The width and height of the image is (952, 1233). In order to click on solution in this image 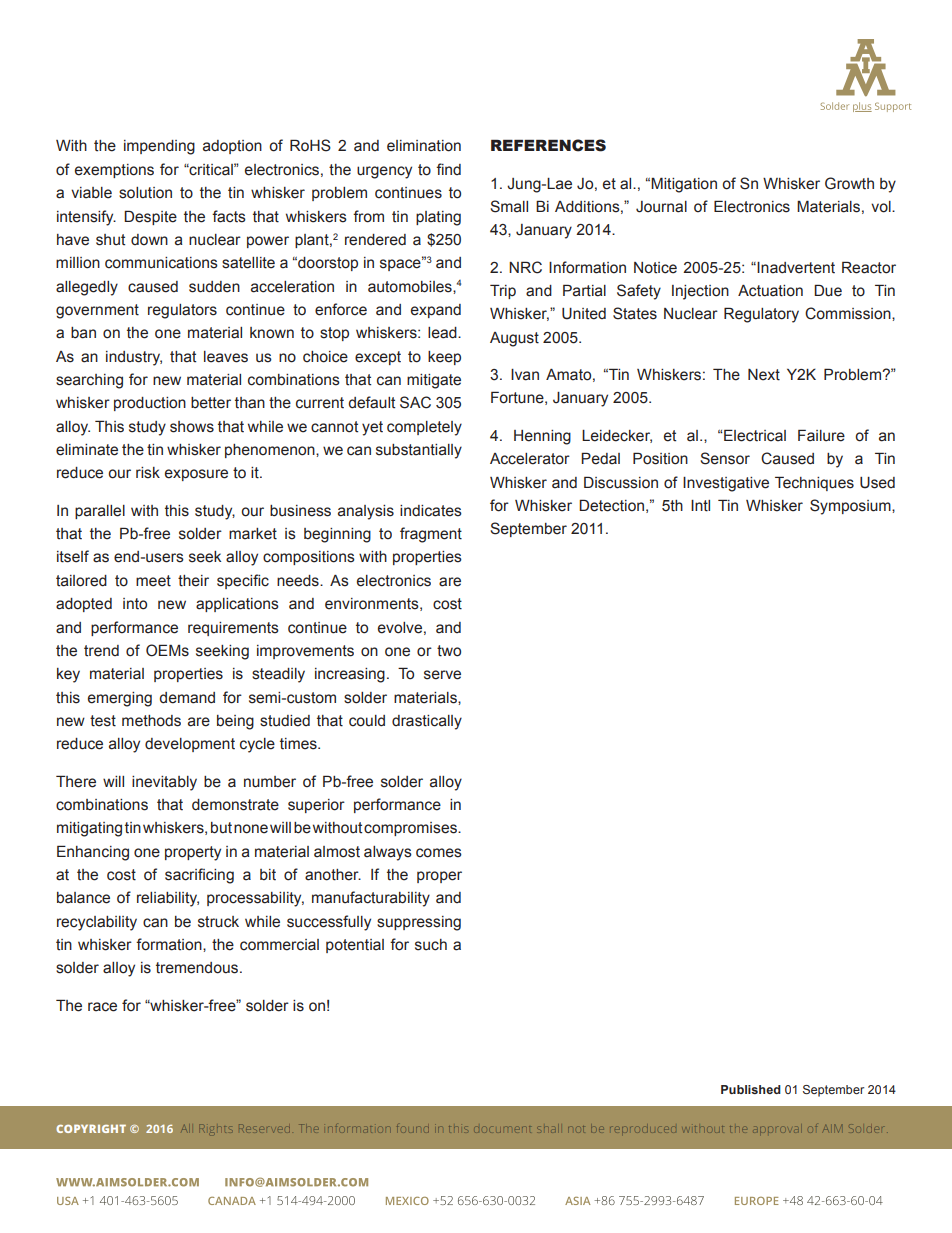, I will do `click(145, 193)`.
